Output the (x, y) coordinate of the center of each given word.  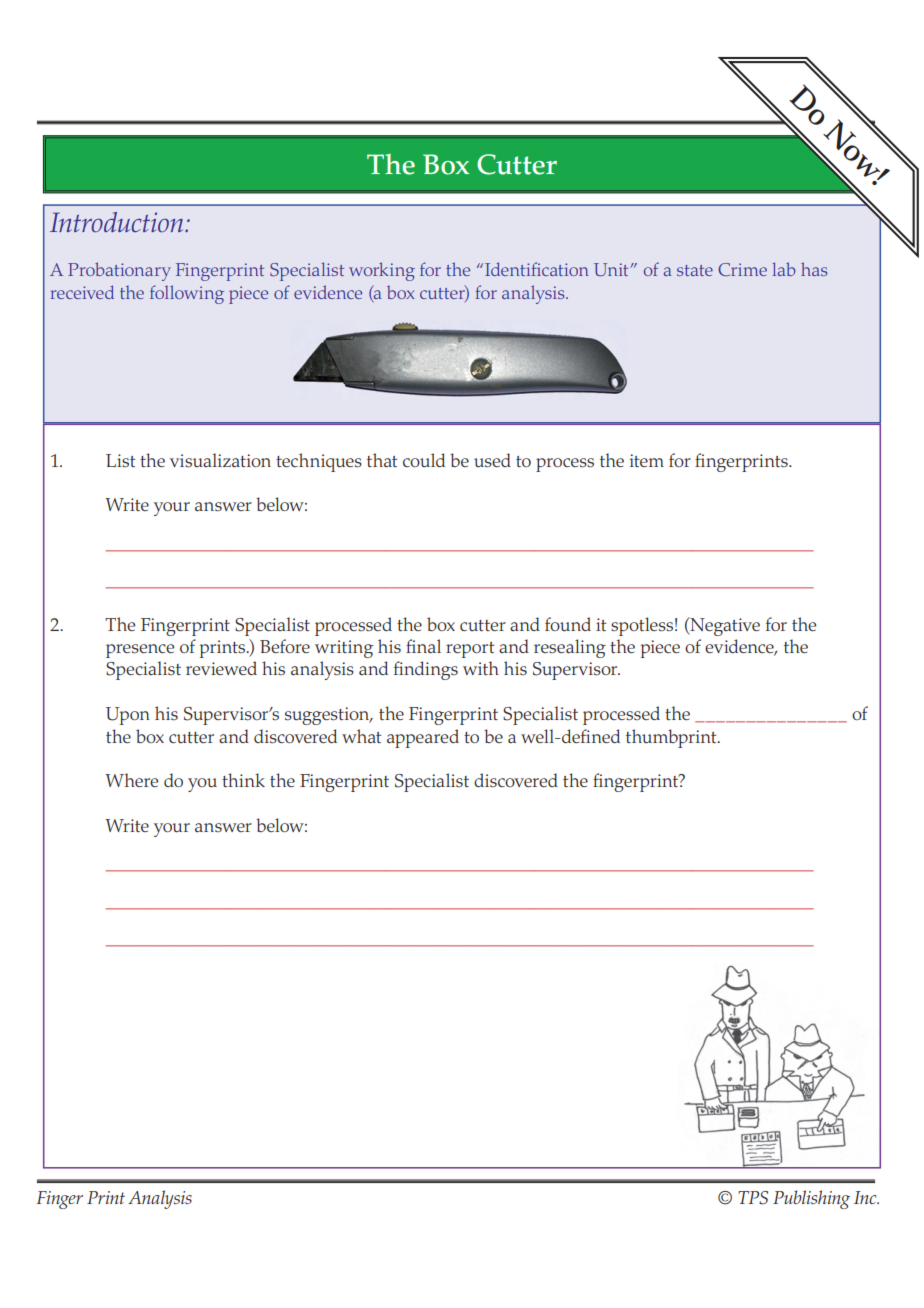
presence (140, 651)
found (568, 624)
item (647, 460)
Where (131, 780)
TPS (753, 1198)
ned (606, 736)
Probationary (119, 271)
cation (565, 269)
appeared (423, 738)
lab (784, 269)
